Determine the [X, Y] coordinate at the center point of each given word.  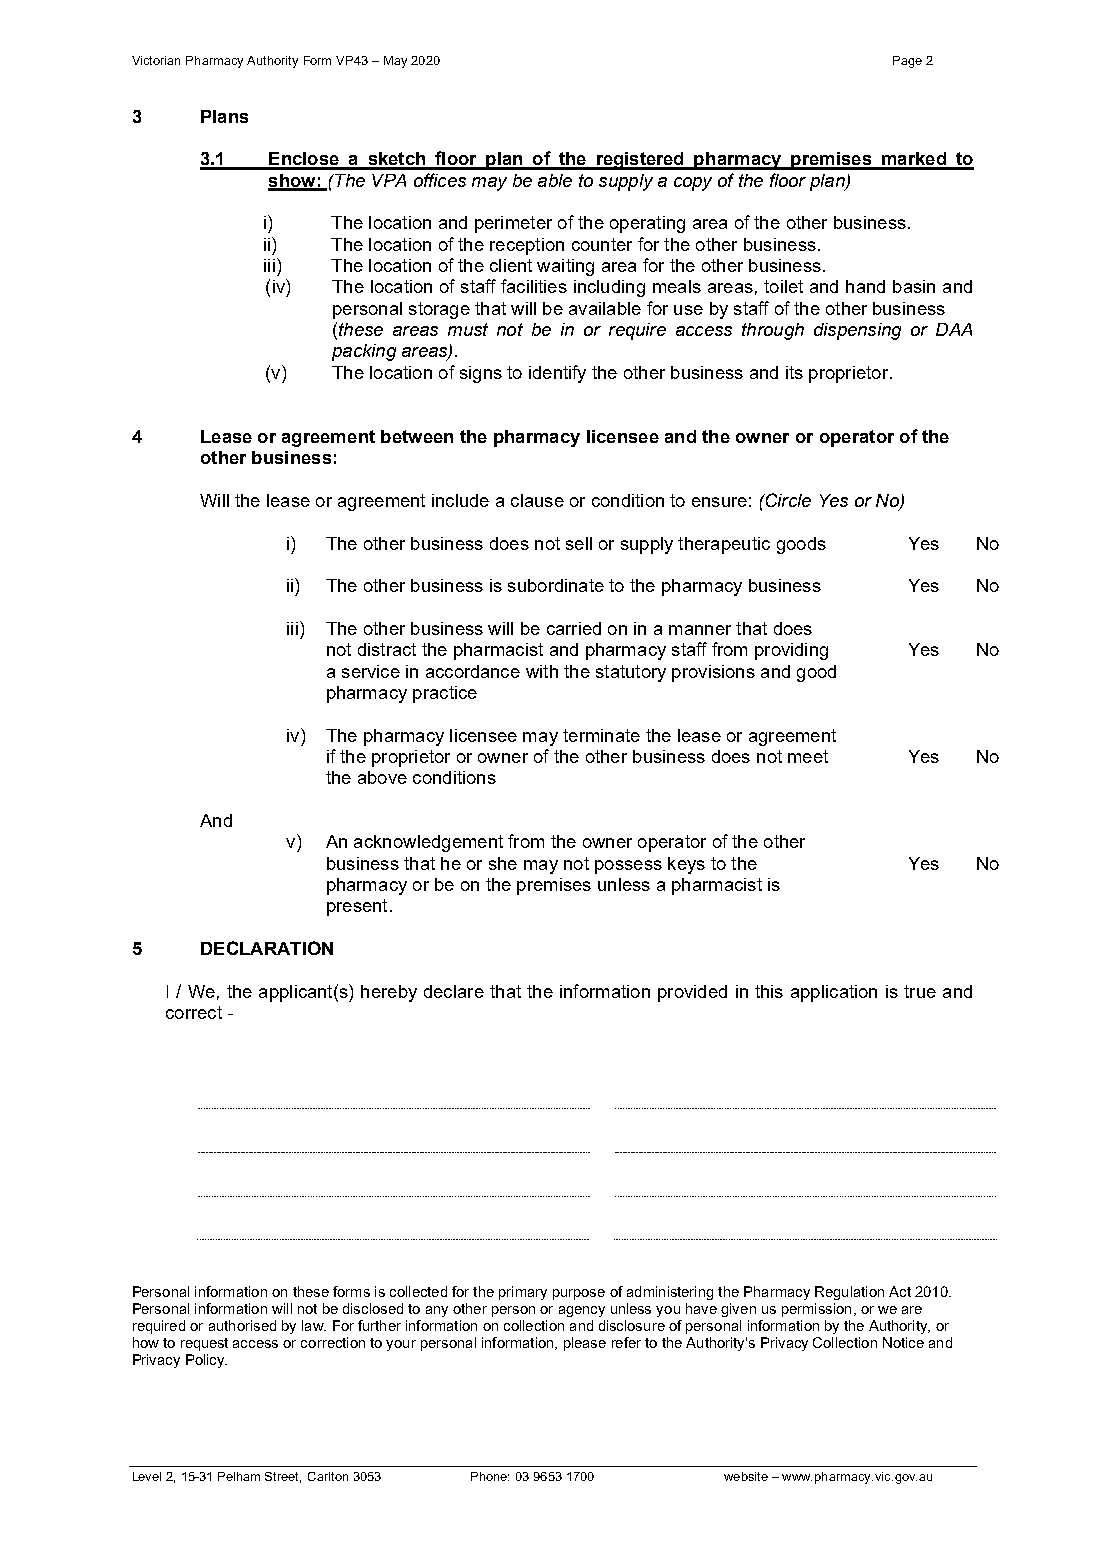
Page [907, 62]
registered [640, 161]
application [834, 993]
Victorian [156, 60]
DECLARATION [267, 948]
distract [387, 649]
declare [454, 991]
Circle [787, 500]
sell [579, 543]
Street [283, 1477]
